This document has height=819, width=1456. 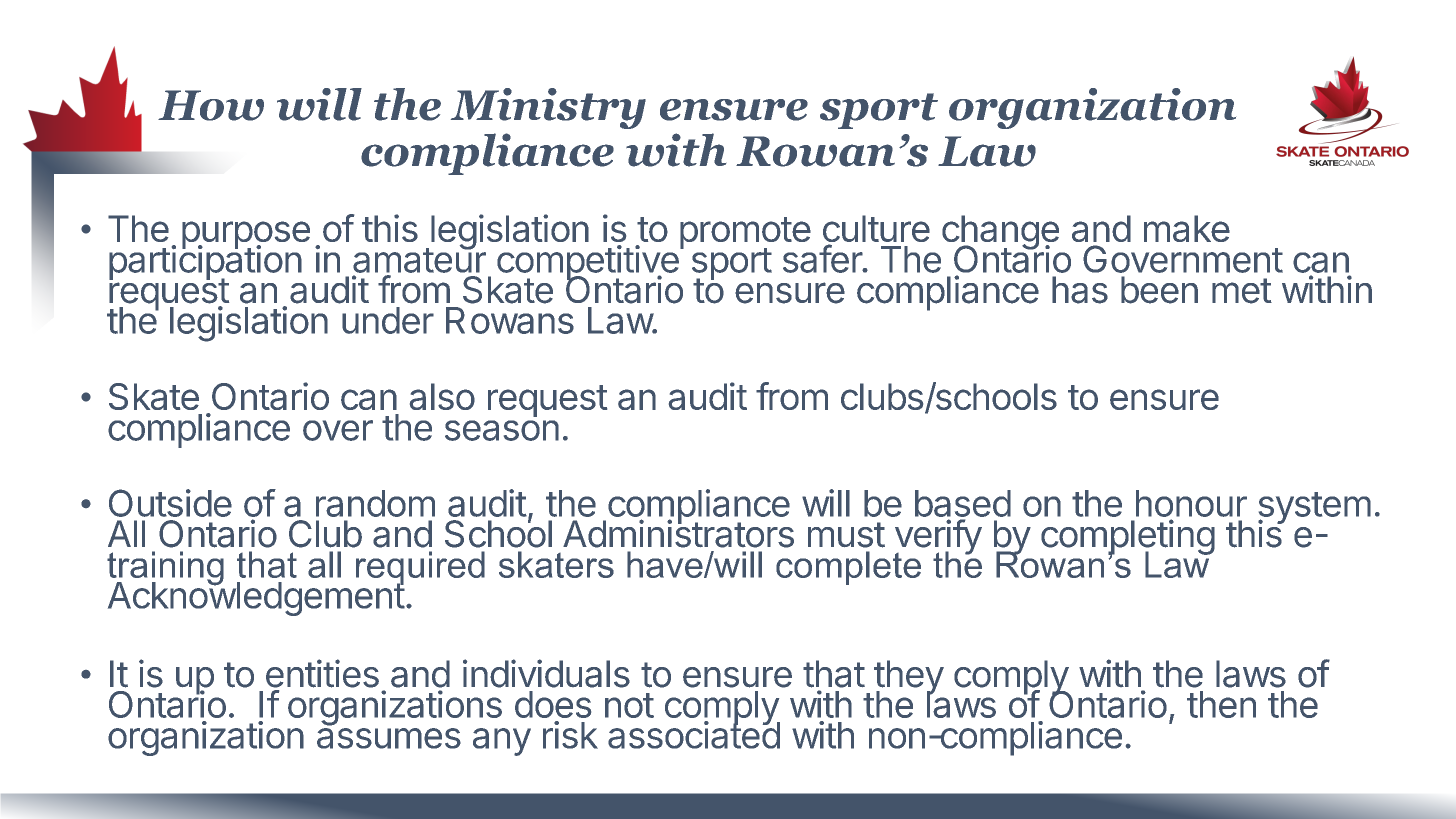 I want to click on honour, so click(x=1191, y=503).
